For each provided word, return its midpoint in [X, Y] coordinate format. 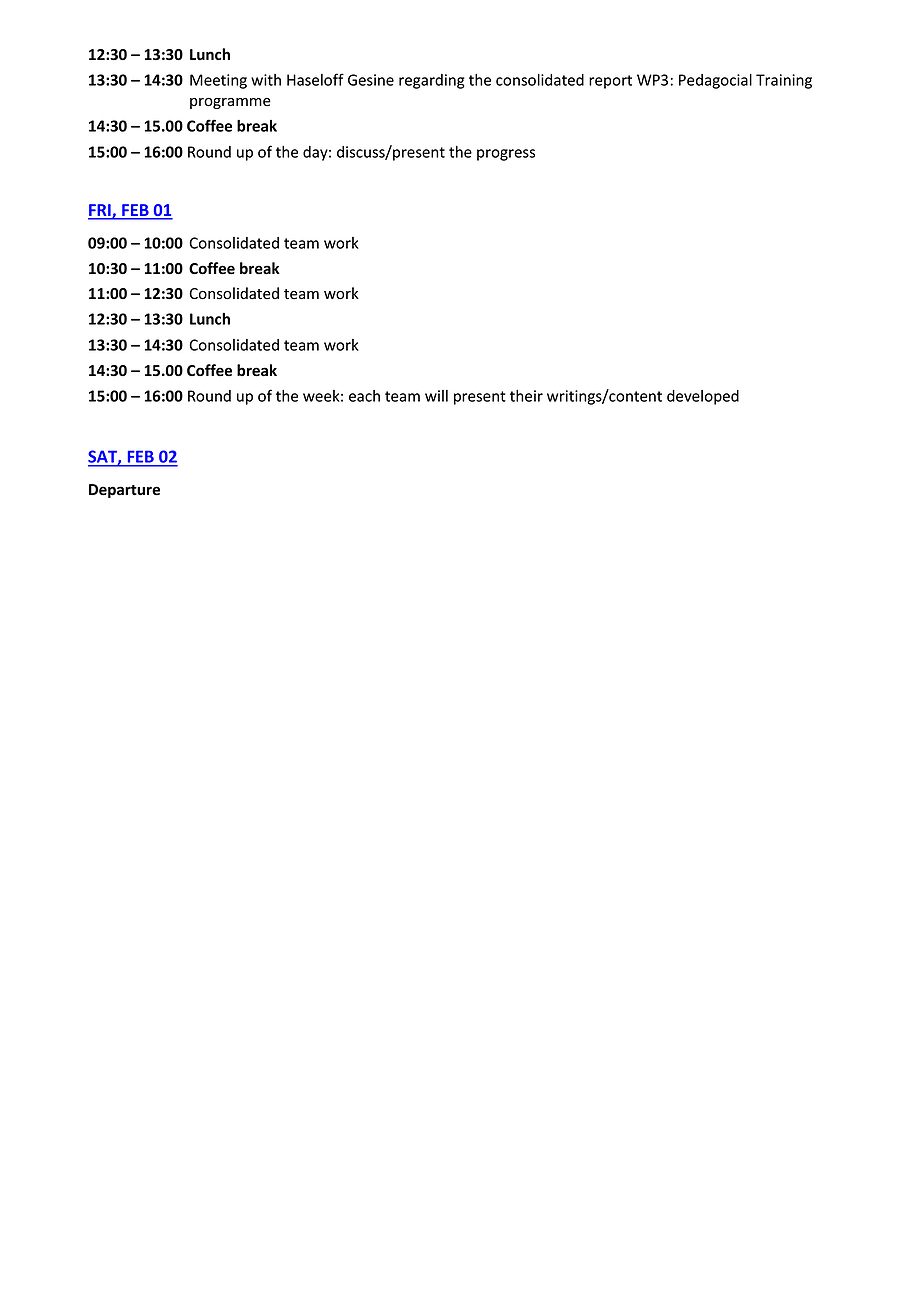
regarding [432, 81]
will [436, 396]
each [364, 396]
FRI [100, 211]
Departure [124, 491]
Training [784, 81]
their [526, 396]
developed [703, 397]
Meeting [218, 81]
